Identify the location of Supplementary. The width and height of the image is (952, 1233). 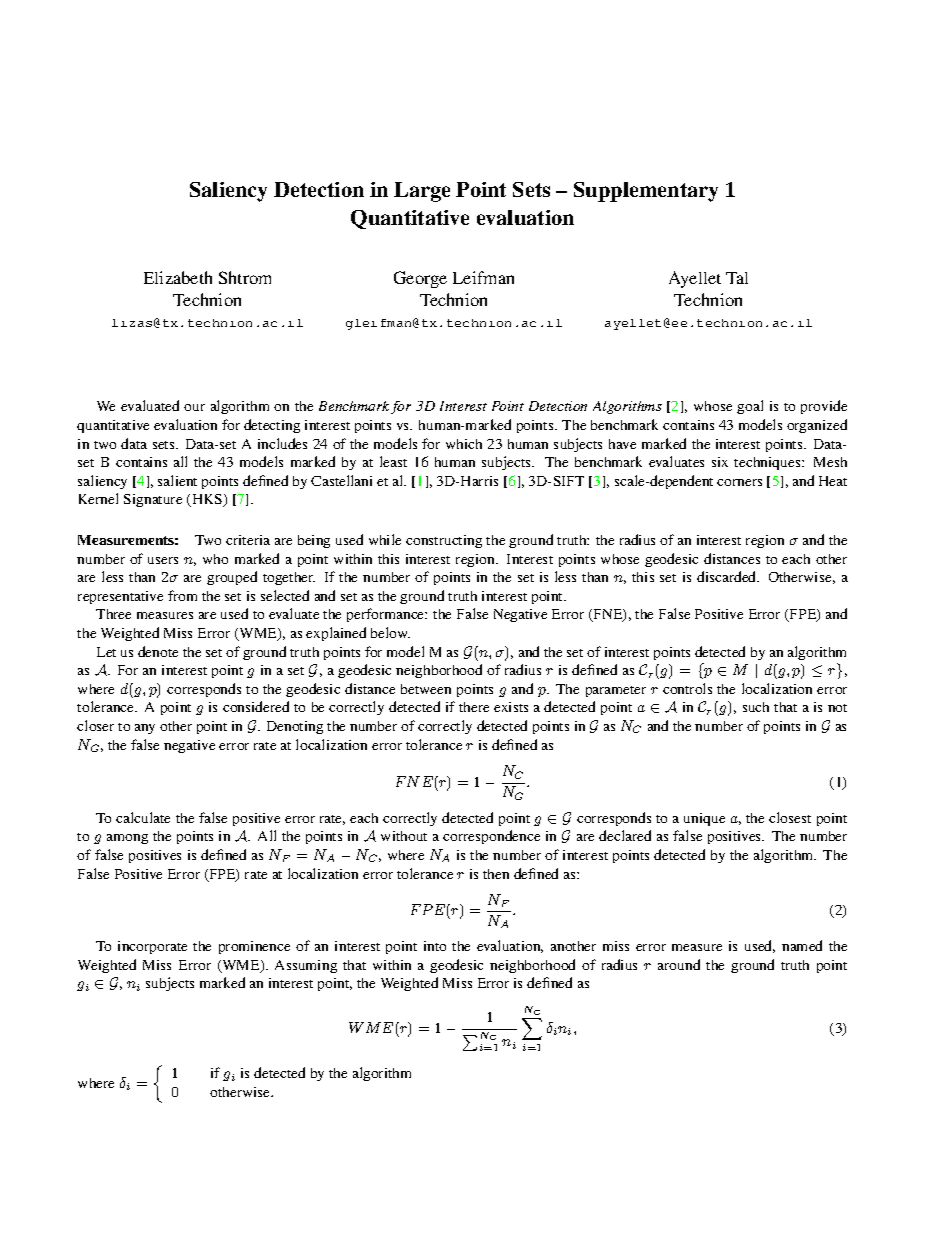
(646, 192).
